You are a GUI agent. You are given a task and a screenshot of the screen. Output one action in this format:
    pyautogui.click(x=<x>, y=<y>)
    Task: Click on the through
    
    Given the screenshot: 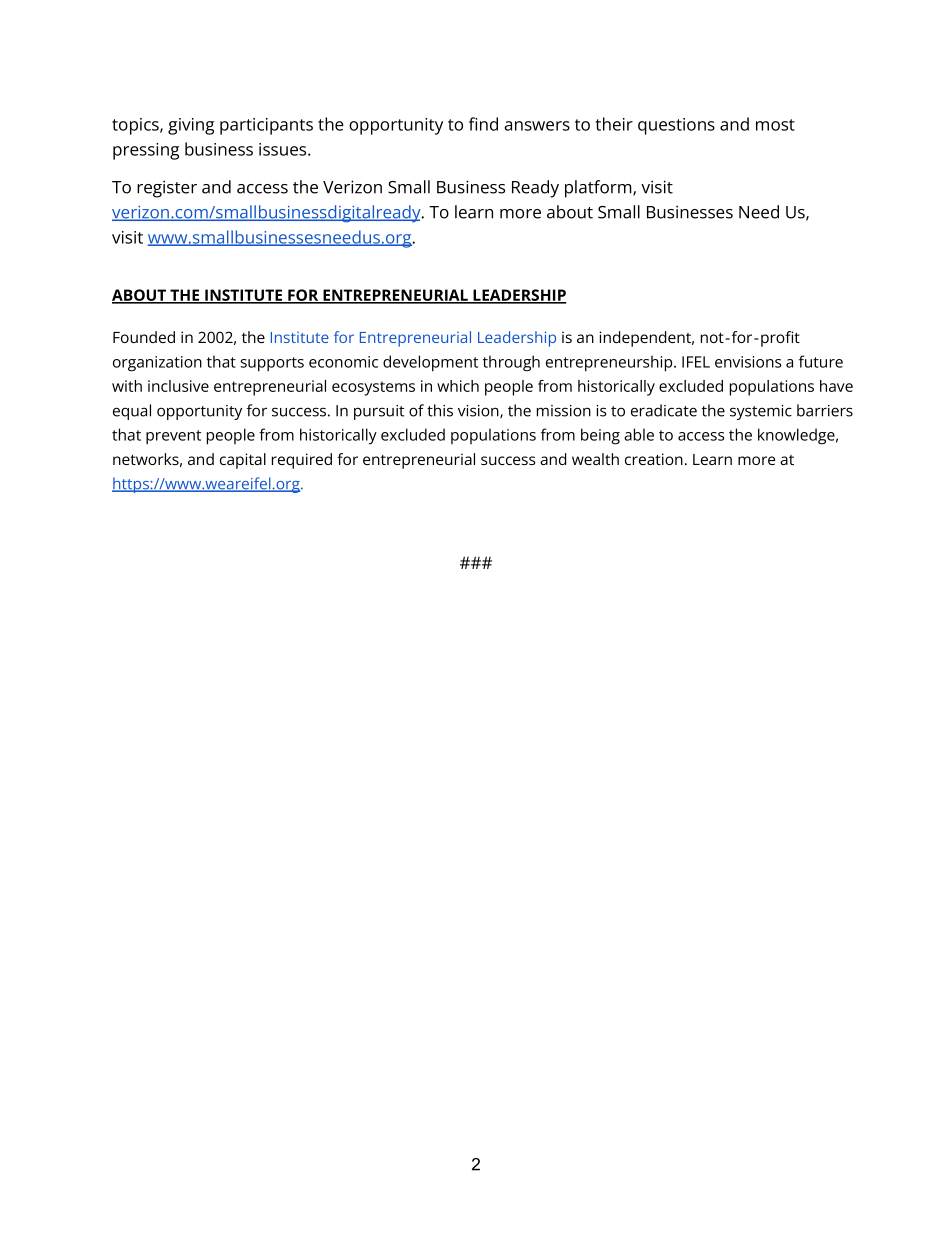 What is the action you would take?
    pyautogui.click(x=511, y=363)
